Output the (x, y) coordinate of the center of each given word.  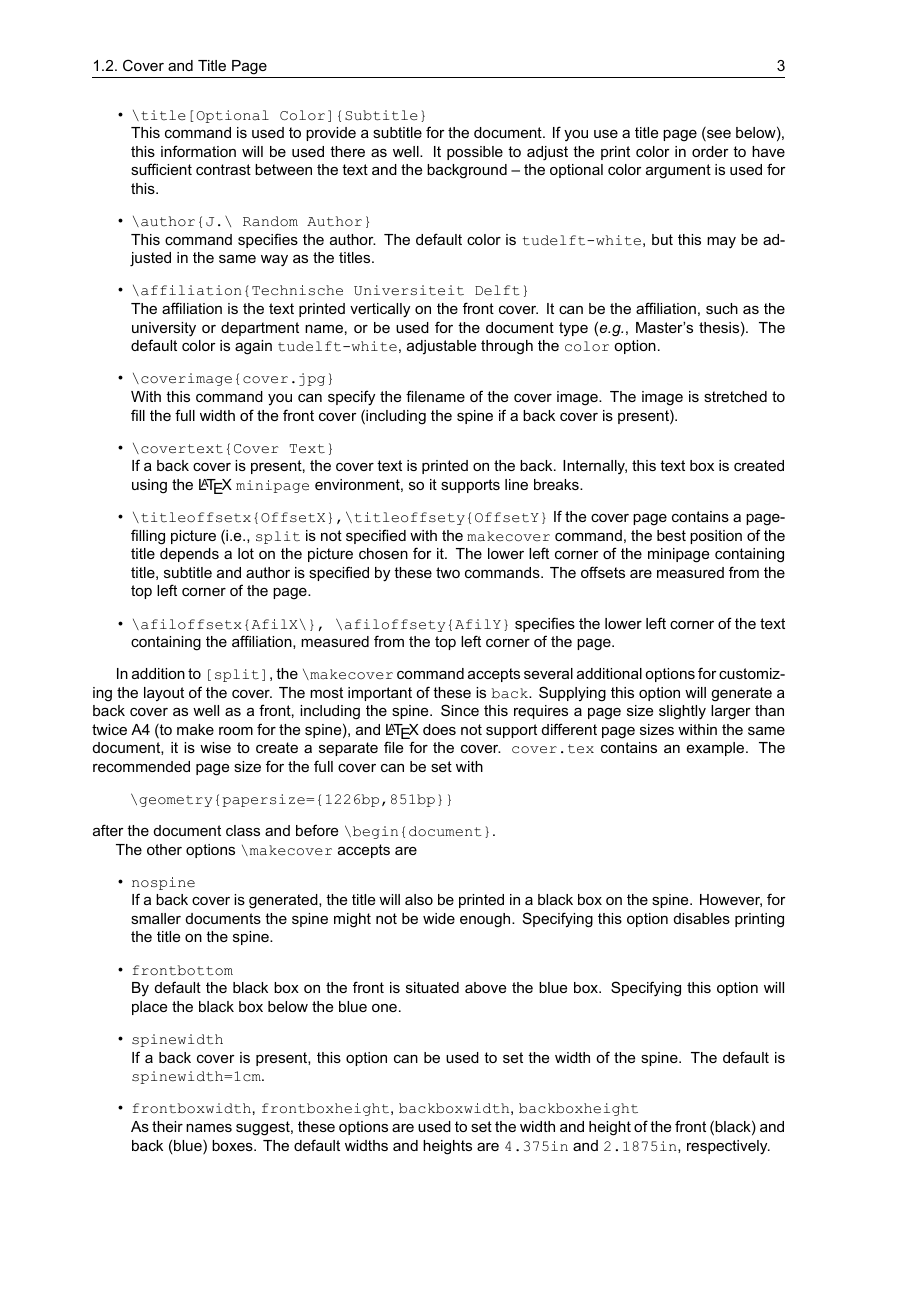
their (167, 1126)
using (149, 486)
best (671, 535)
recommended (141, 766)
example (717, 749)
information (198, 151)
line (516, 484)
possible (475, 153)
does (439, 729)
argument (678, 171)
